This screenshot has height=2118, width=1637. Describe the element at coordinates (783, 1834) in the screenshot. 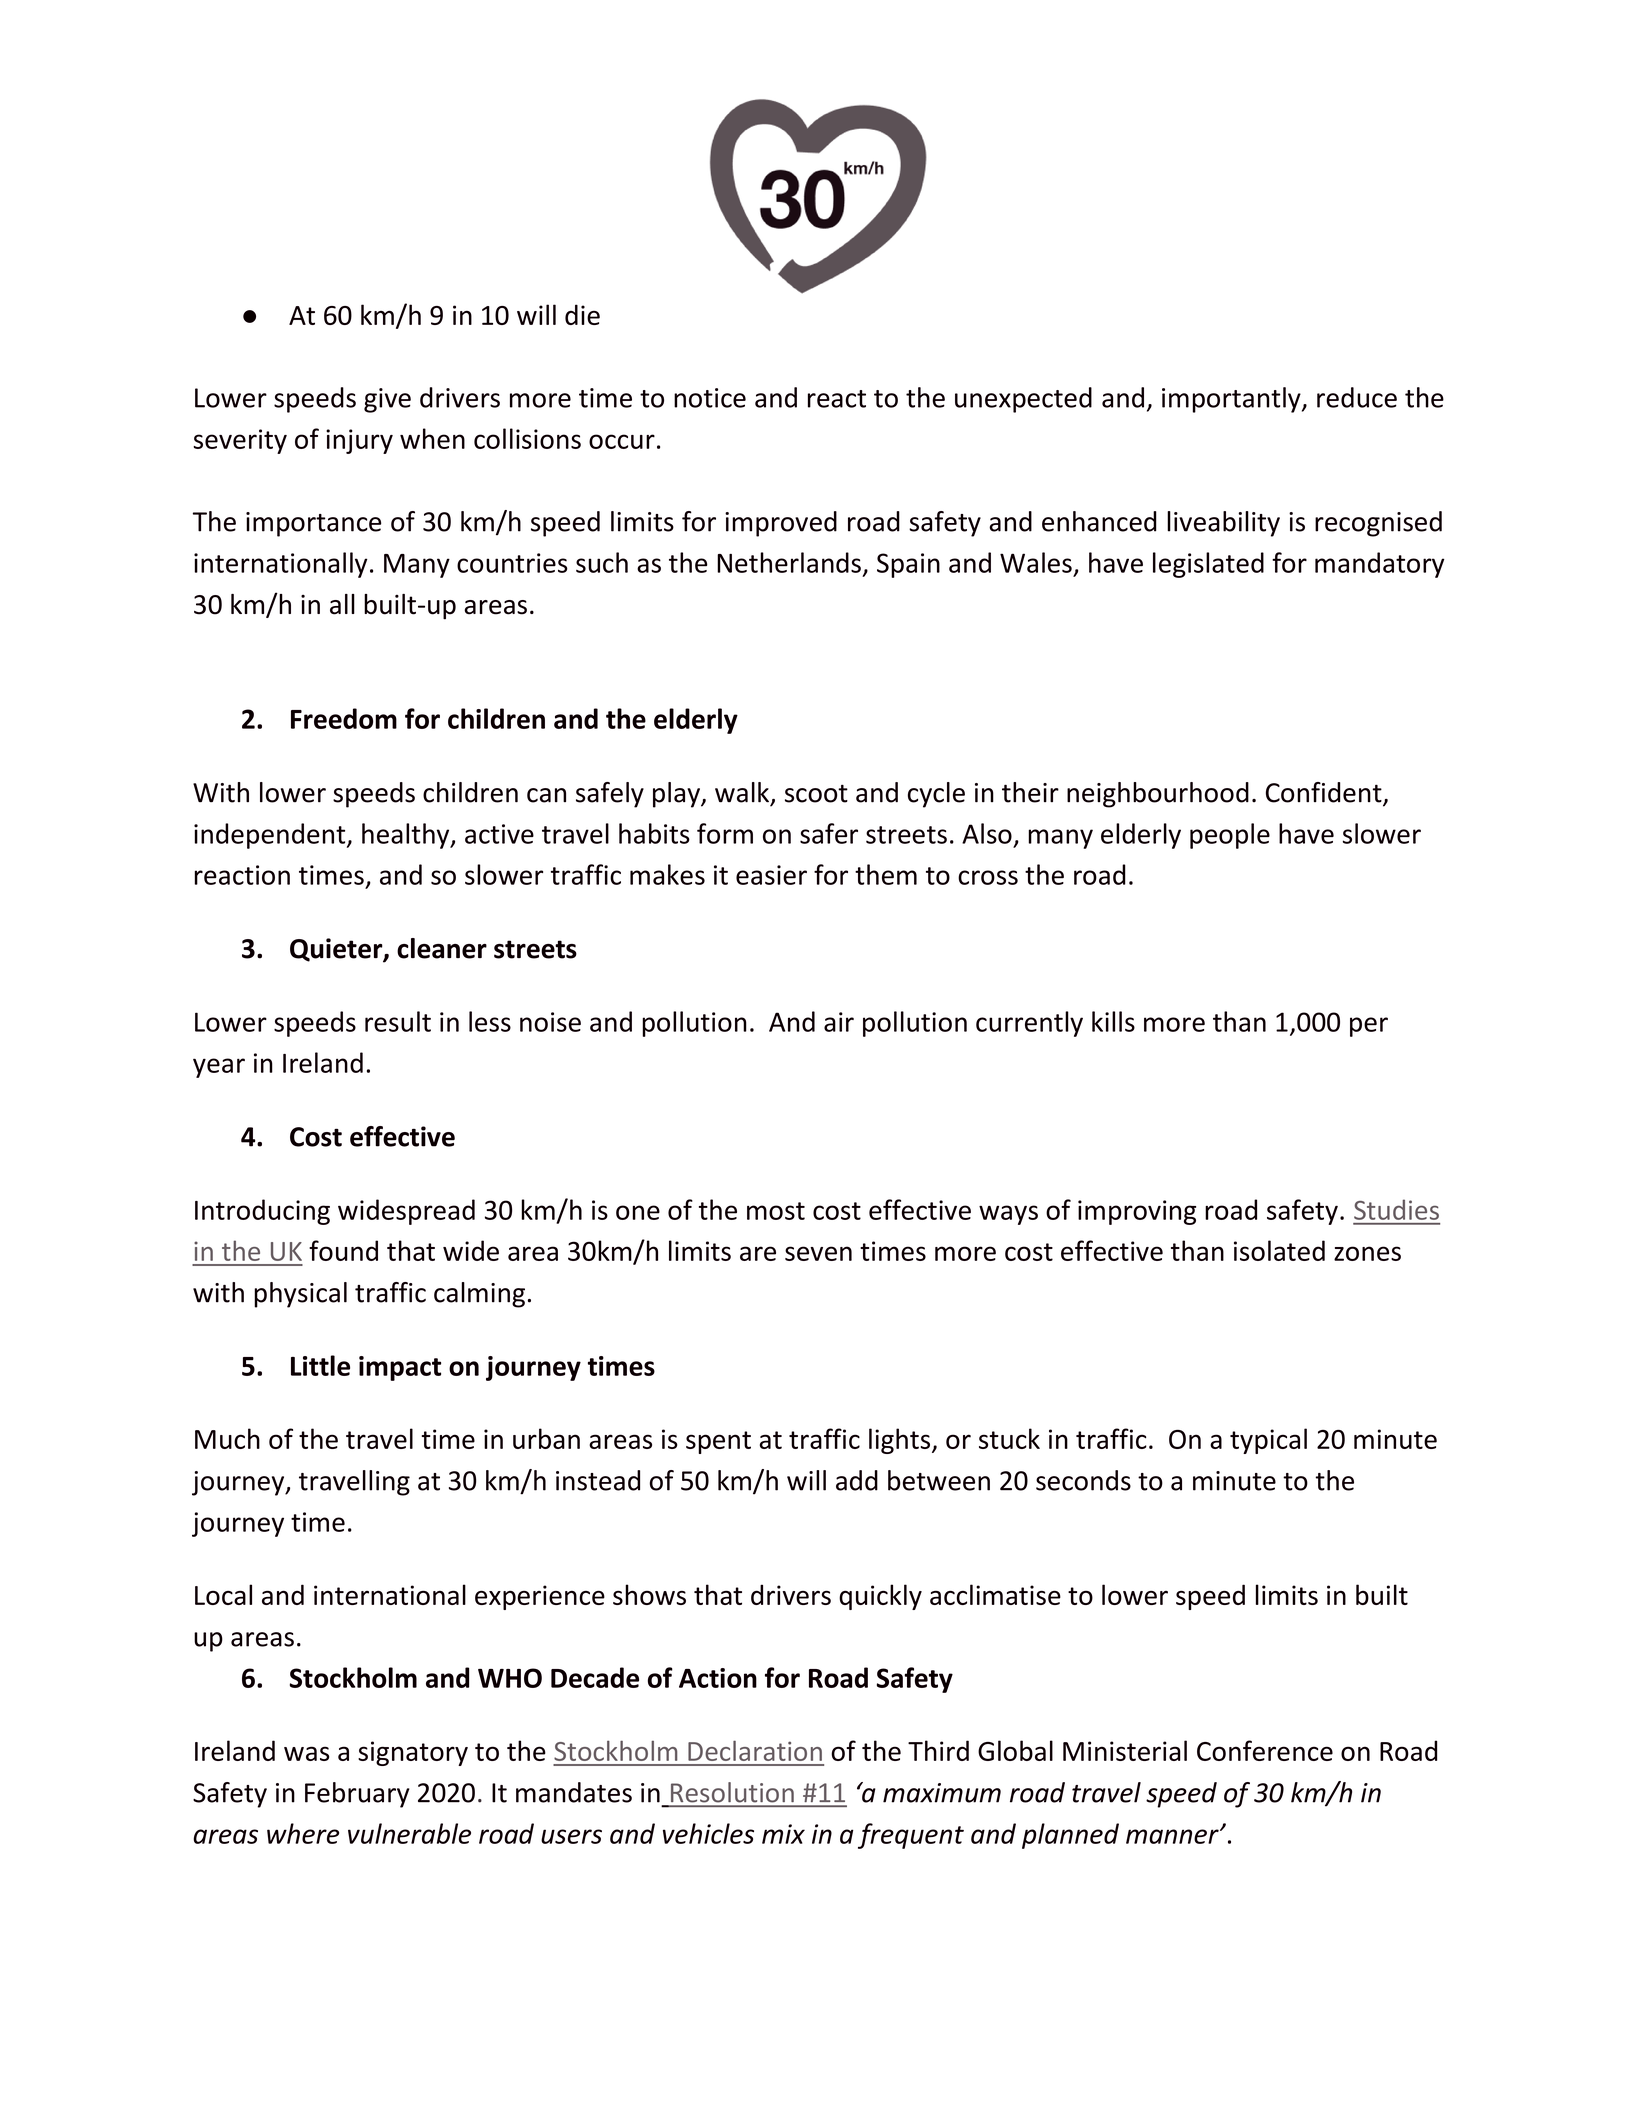

I see `mix` at that location.
